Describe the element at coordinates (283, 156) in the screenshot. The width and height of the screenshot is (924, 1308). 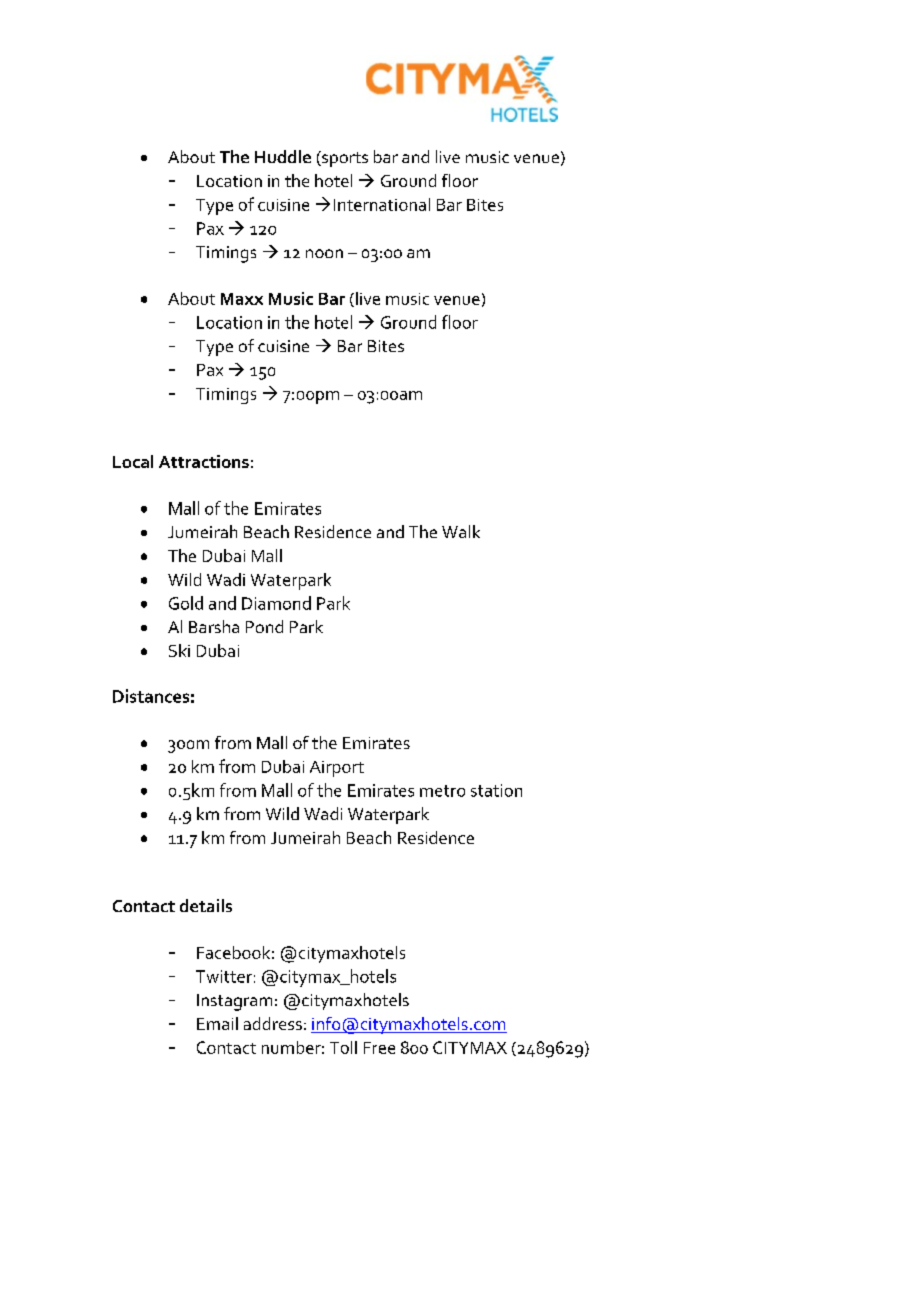
I see `Huddle` at that location.
